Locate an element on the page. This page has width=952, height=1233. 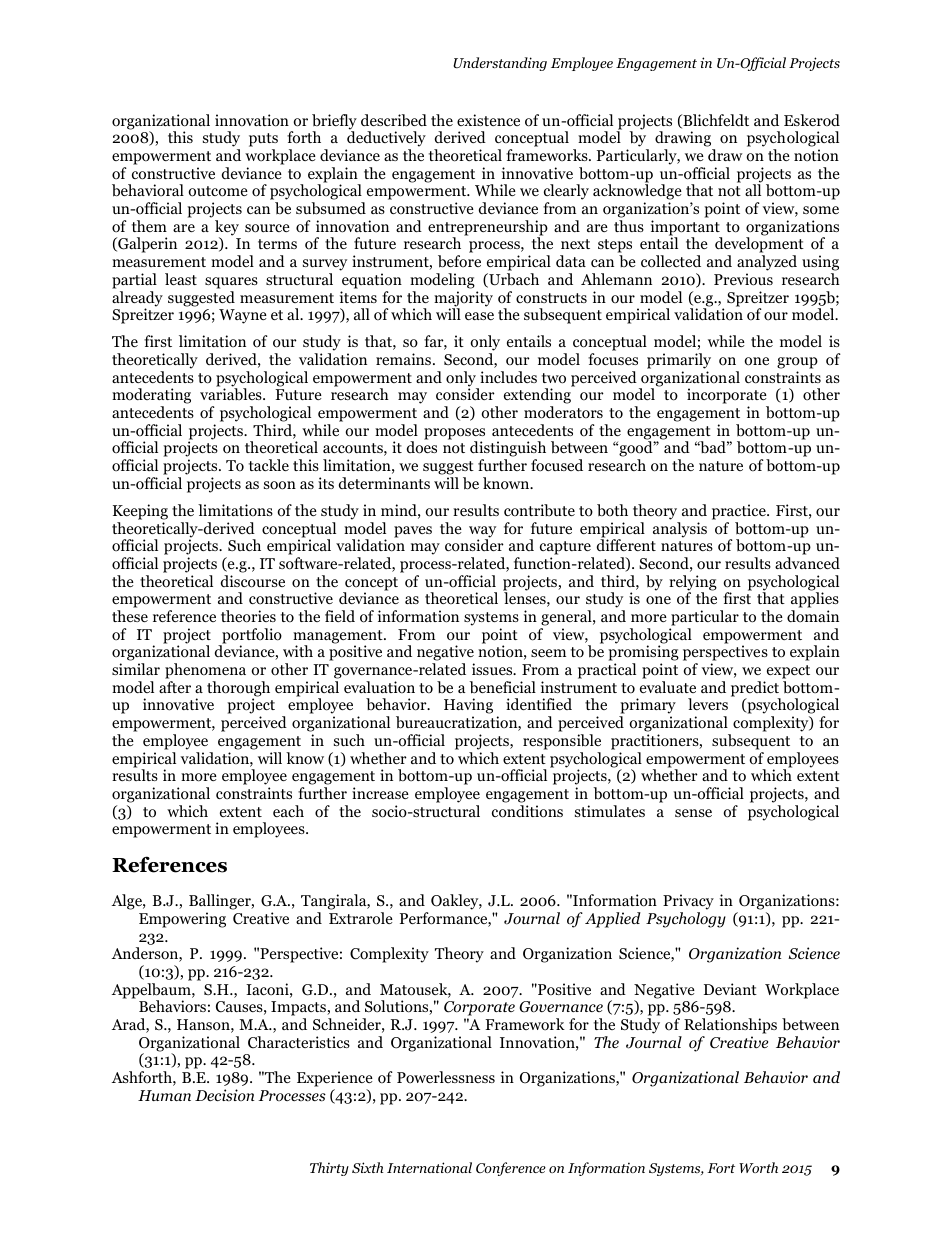
contribute is located at coordinates (539, 510).
